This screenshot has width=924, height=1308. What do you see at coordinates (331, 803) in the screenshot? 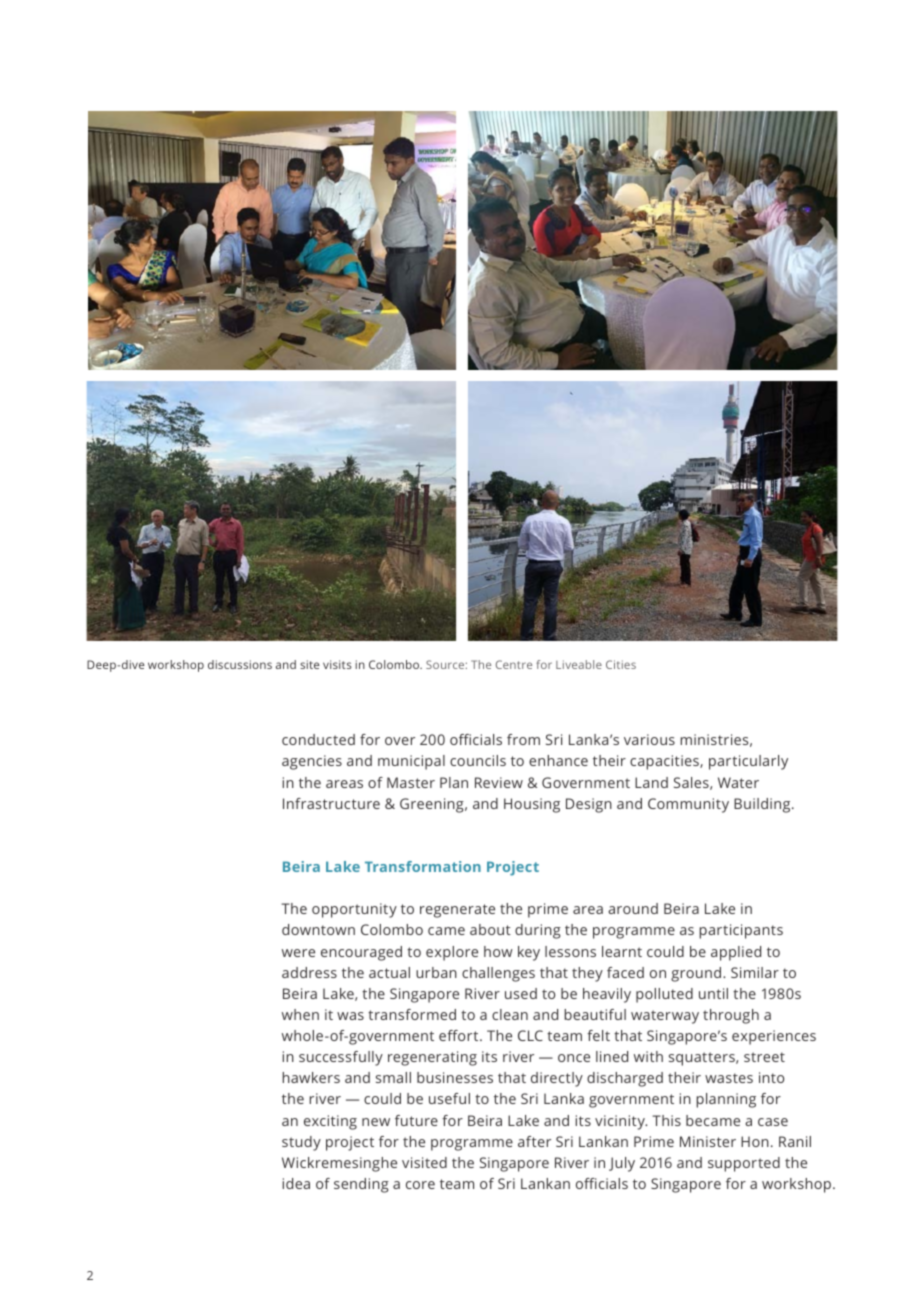
I see `Infrastructure` at bounding box center [331, 803].
